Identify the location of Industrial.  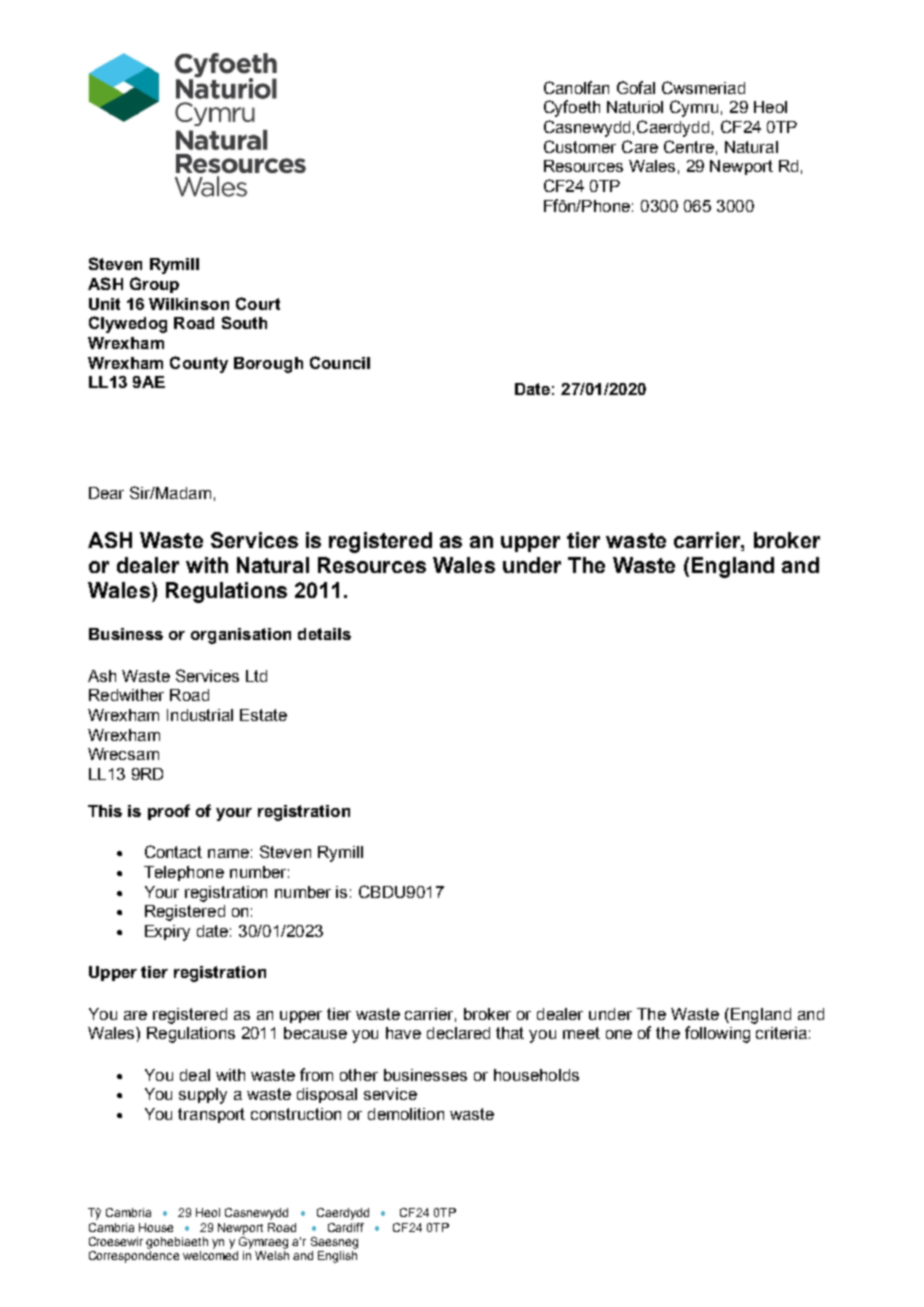
(200, 715).
